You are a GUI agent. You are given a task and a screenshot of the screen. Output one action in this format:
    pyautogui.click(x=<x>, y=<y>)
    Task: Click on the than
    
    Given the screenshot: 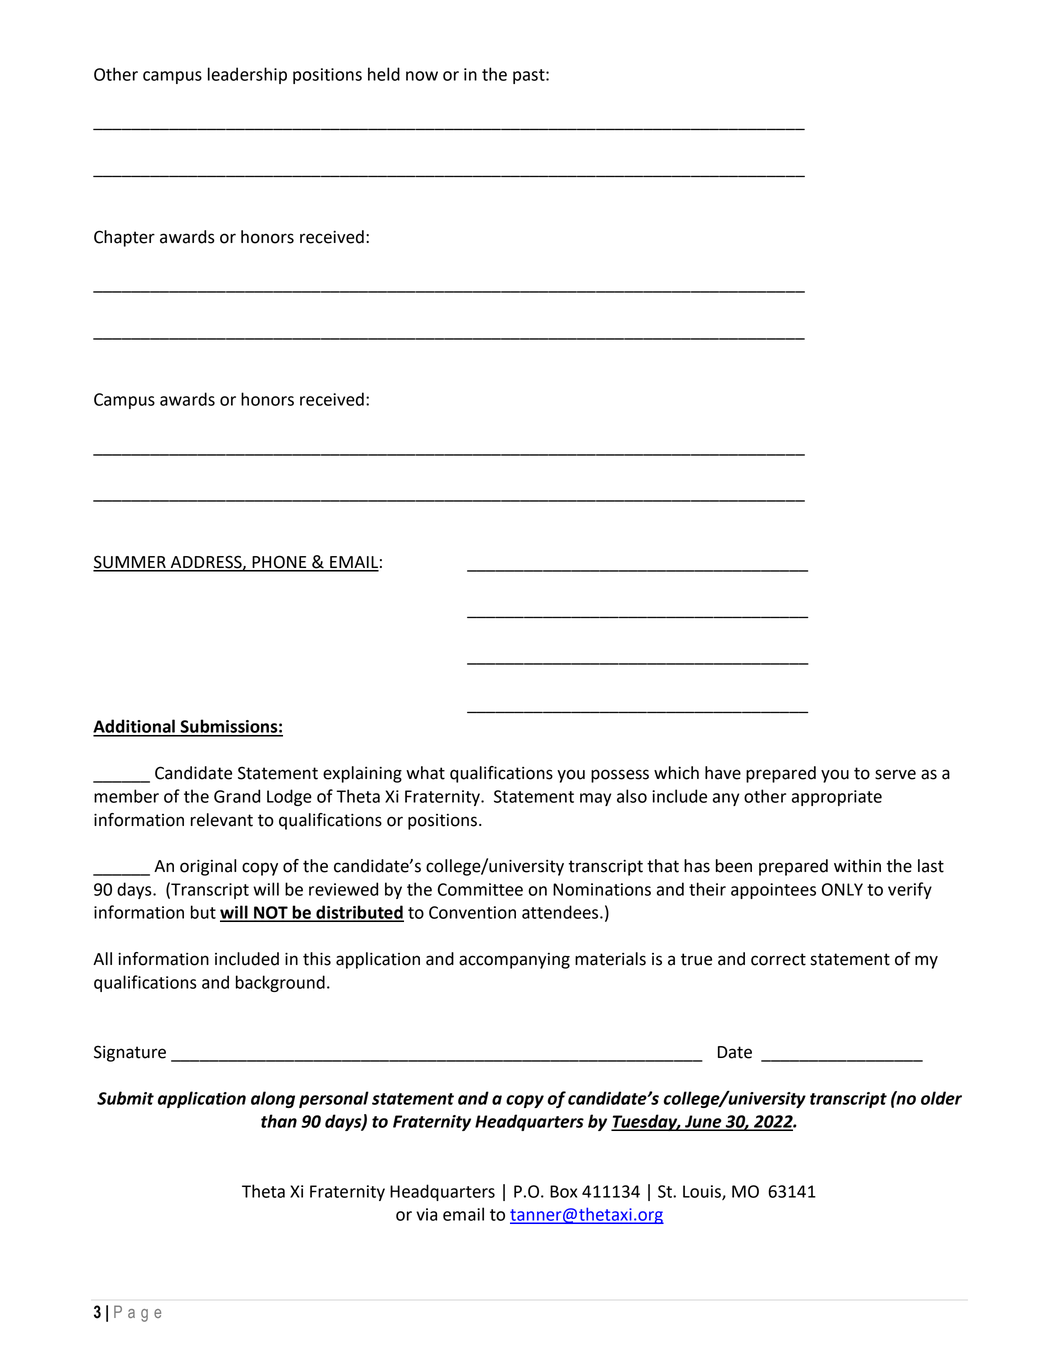 What is the action you would take?
    pyautogui.click(x=279, y=1121)
